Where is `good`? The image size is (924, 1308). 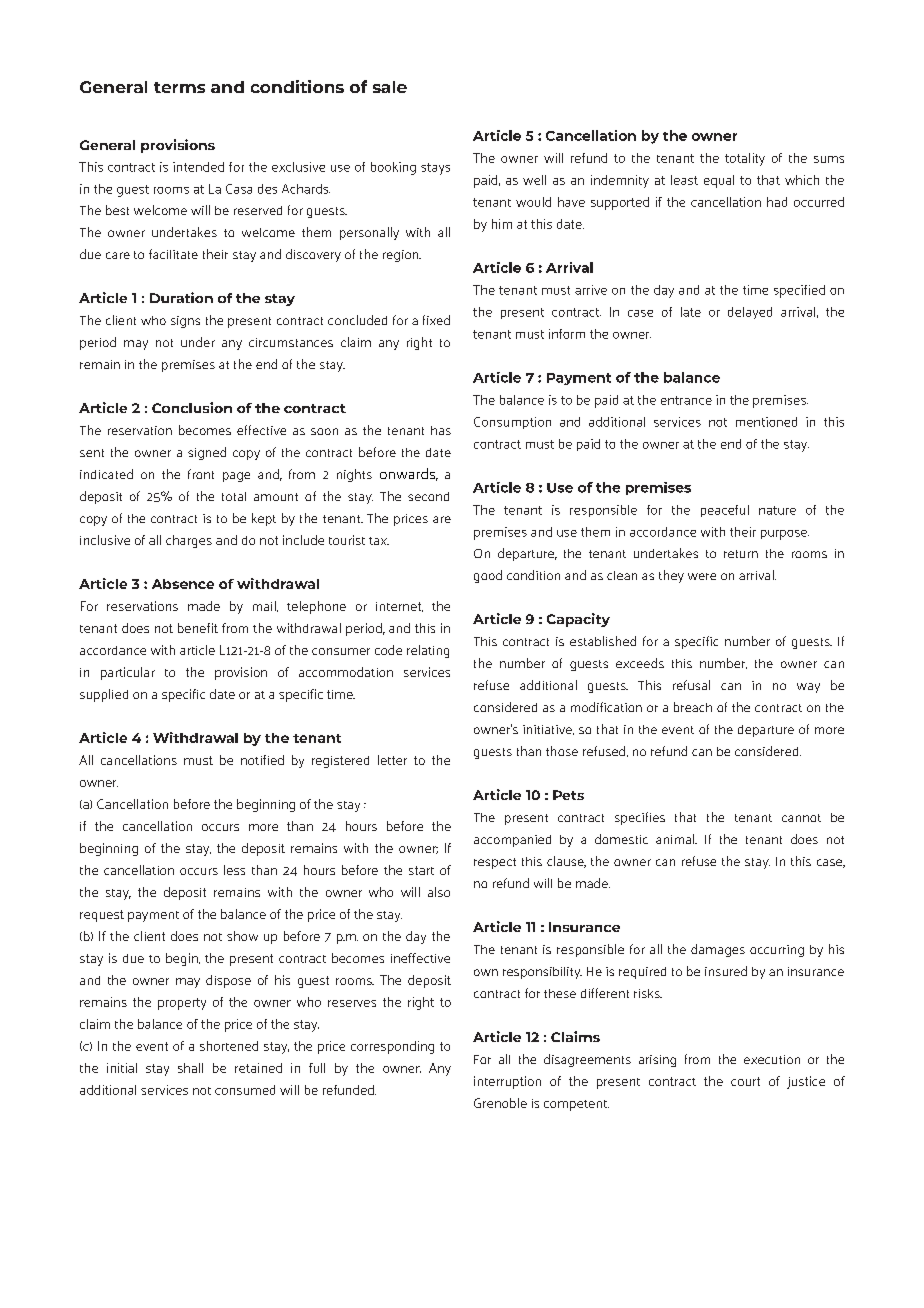 good is located at coordinates (488, 576).
